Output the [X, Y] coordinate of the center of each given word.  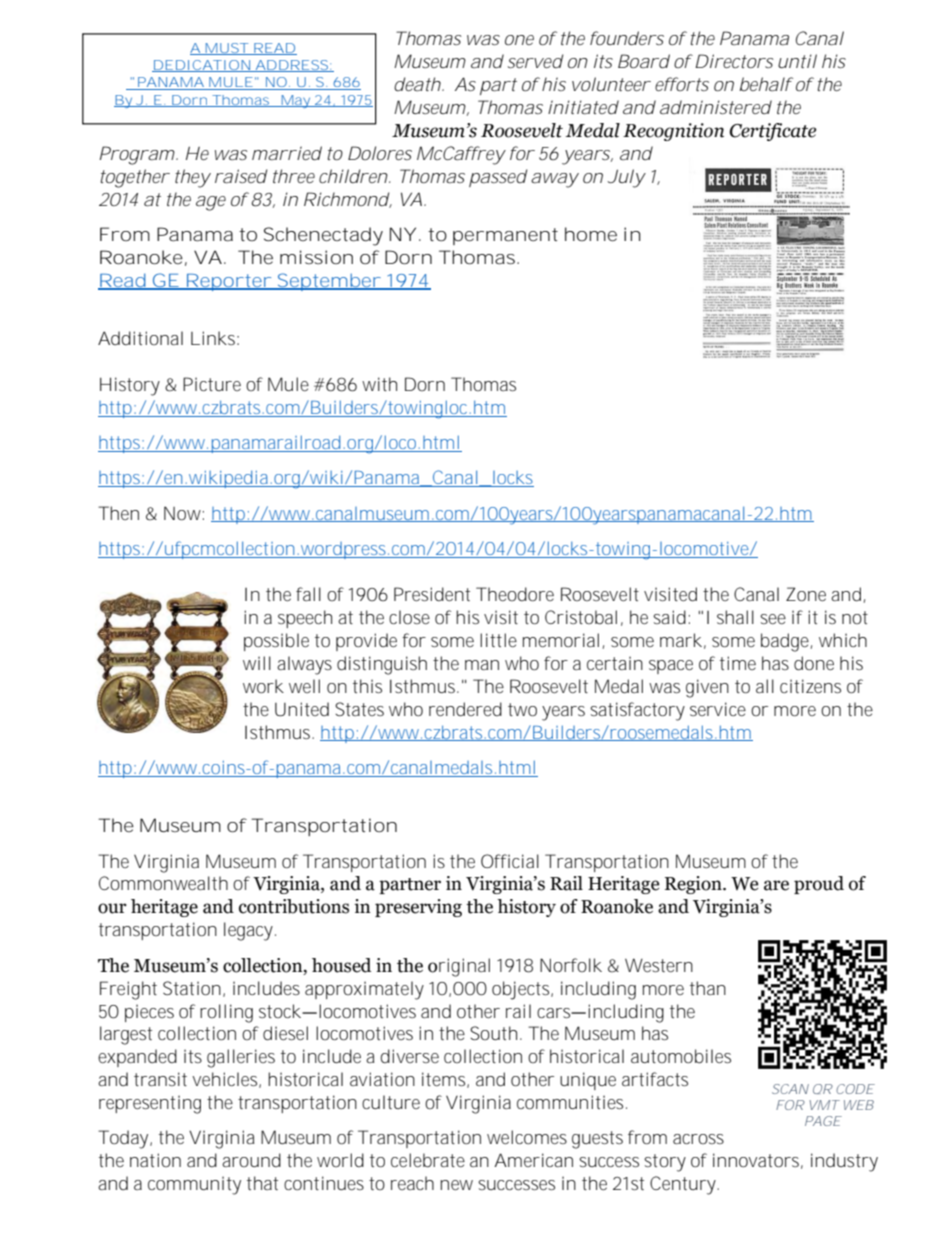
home [591, 234]
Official [510, 861]
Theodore [515, 594]
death [417, 84]
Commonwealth [163, 883]
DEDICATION [201, 66]
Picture [212, 384]
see [773, 619]
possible [276, 642]
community [194, 1185]
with [379, 384]
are [776, 885]
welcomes [527, 1137]
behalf [766, 84]
